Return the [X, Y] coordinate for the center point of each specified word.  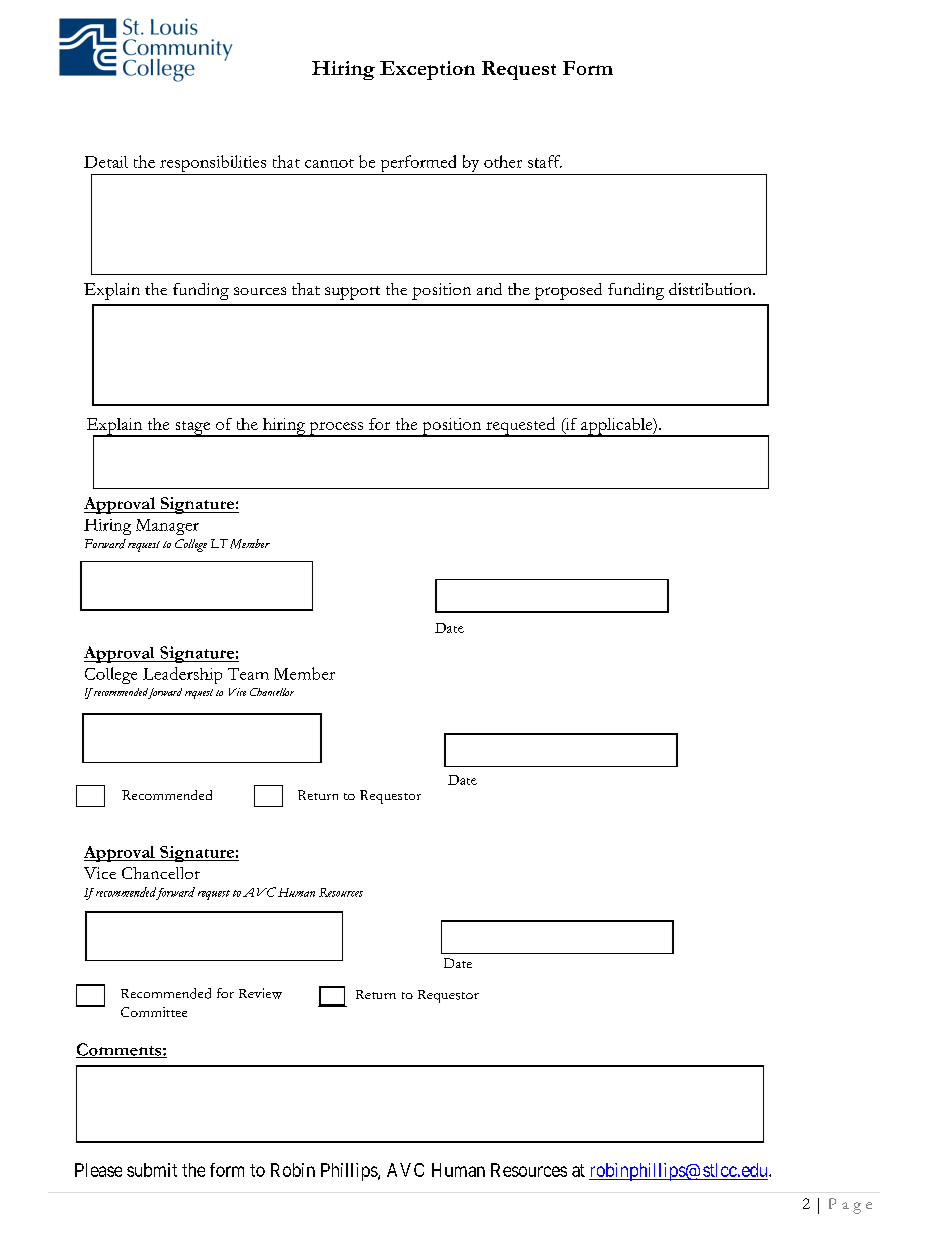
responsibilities [213, 165]
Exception [427, 70]
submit [152, 1170]
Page [850, 1206]
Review [260, 993]
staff [545, 161]
